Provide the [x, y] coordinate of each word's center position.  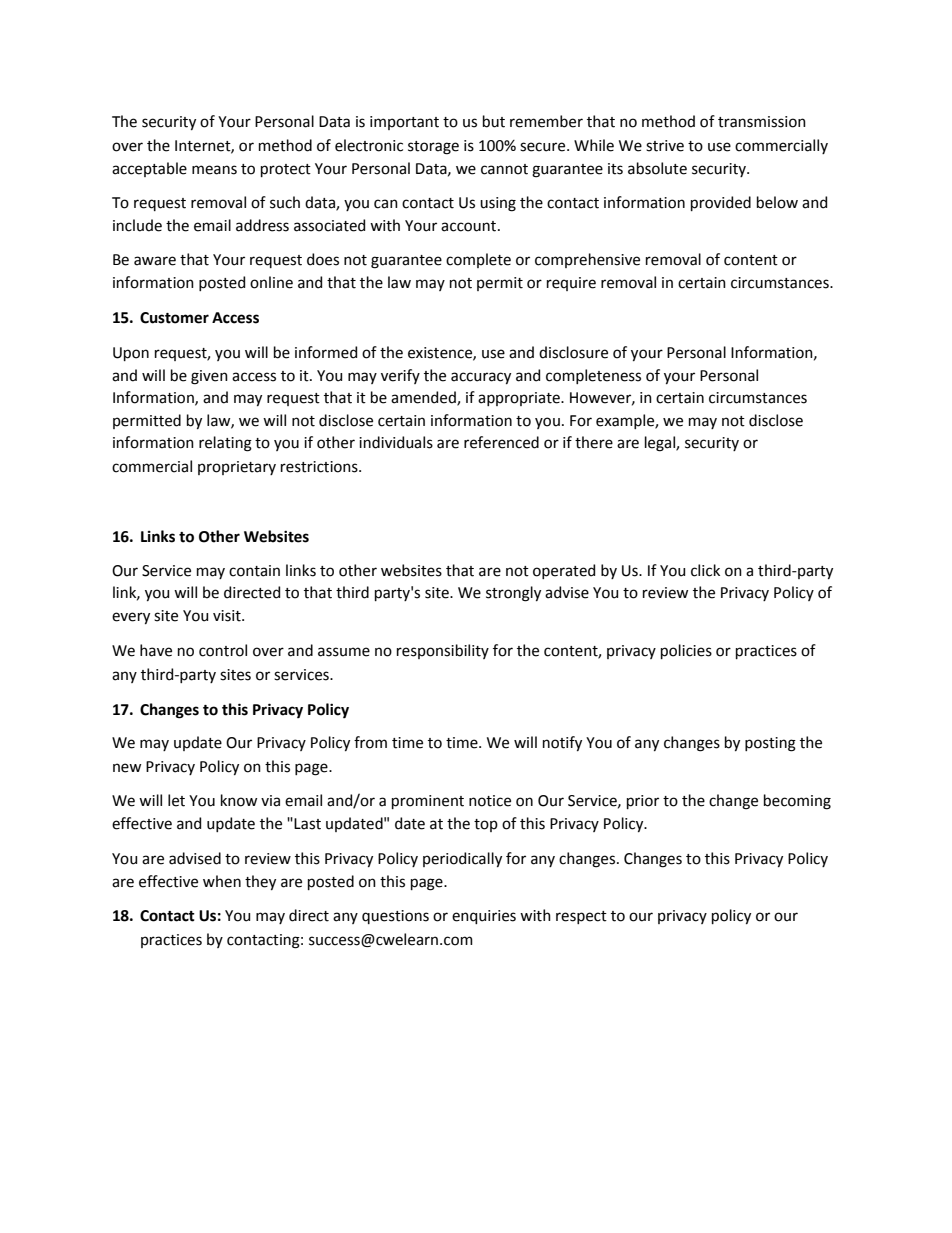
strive [665, 146]
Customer [174, 318]
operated [564, 571]
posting [770, 744]
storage [433, 148]
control [223, 650]
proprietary [237, 468]
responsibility [443, 651]
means [214, 170]
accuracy [481, 378]
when [222, 881]
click [705, 570]
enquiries [484, 917]
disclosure [573, 352]
